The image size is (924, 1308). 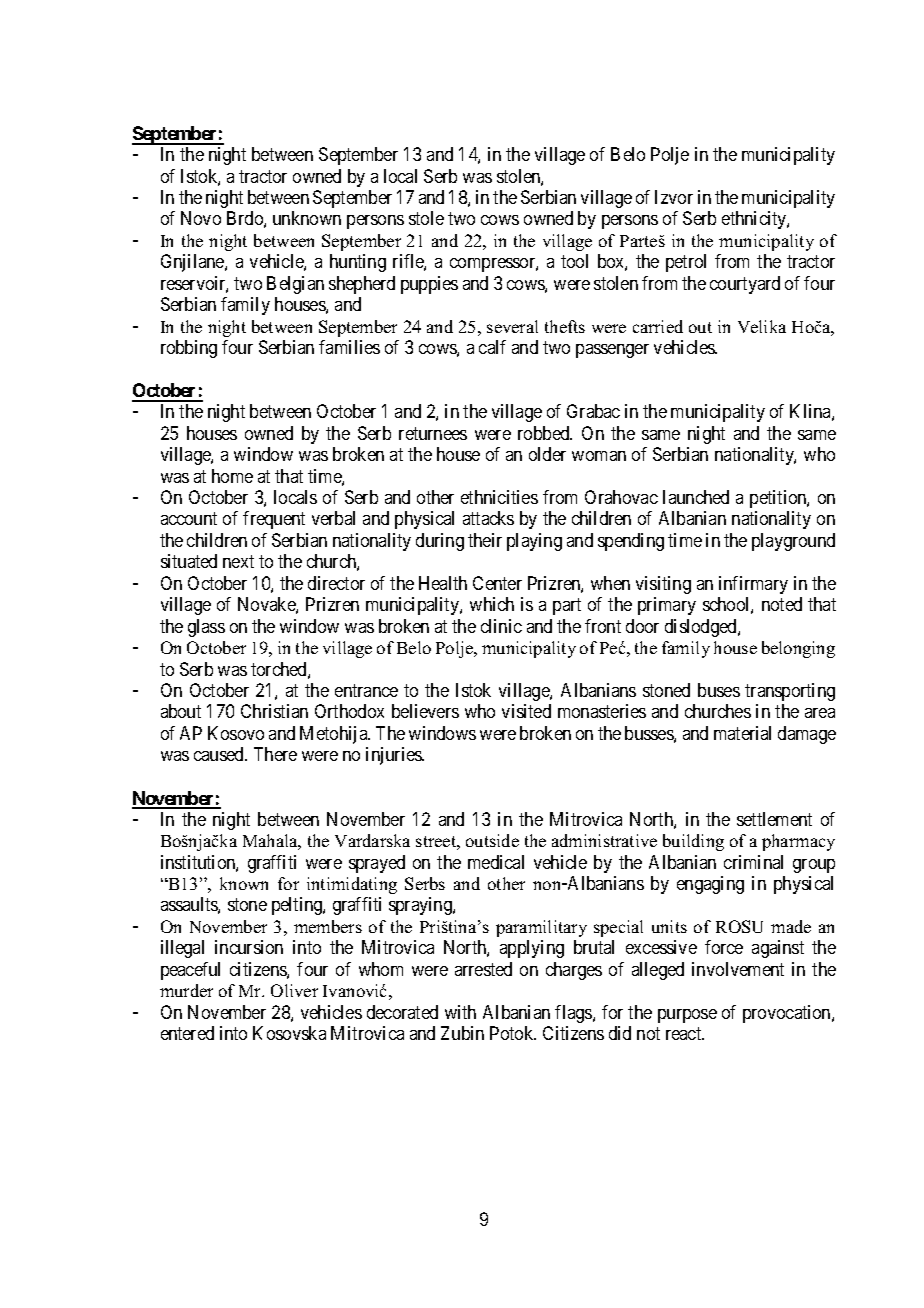 What do you see at coordinates (275, 754) in the page?
I see `There` at bounding box center [275, 754].
